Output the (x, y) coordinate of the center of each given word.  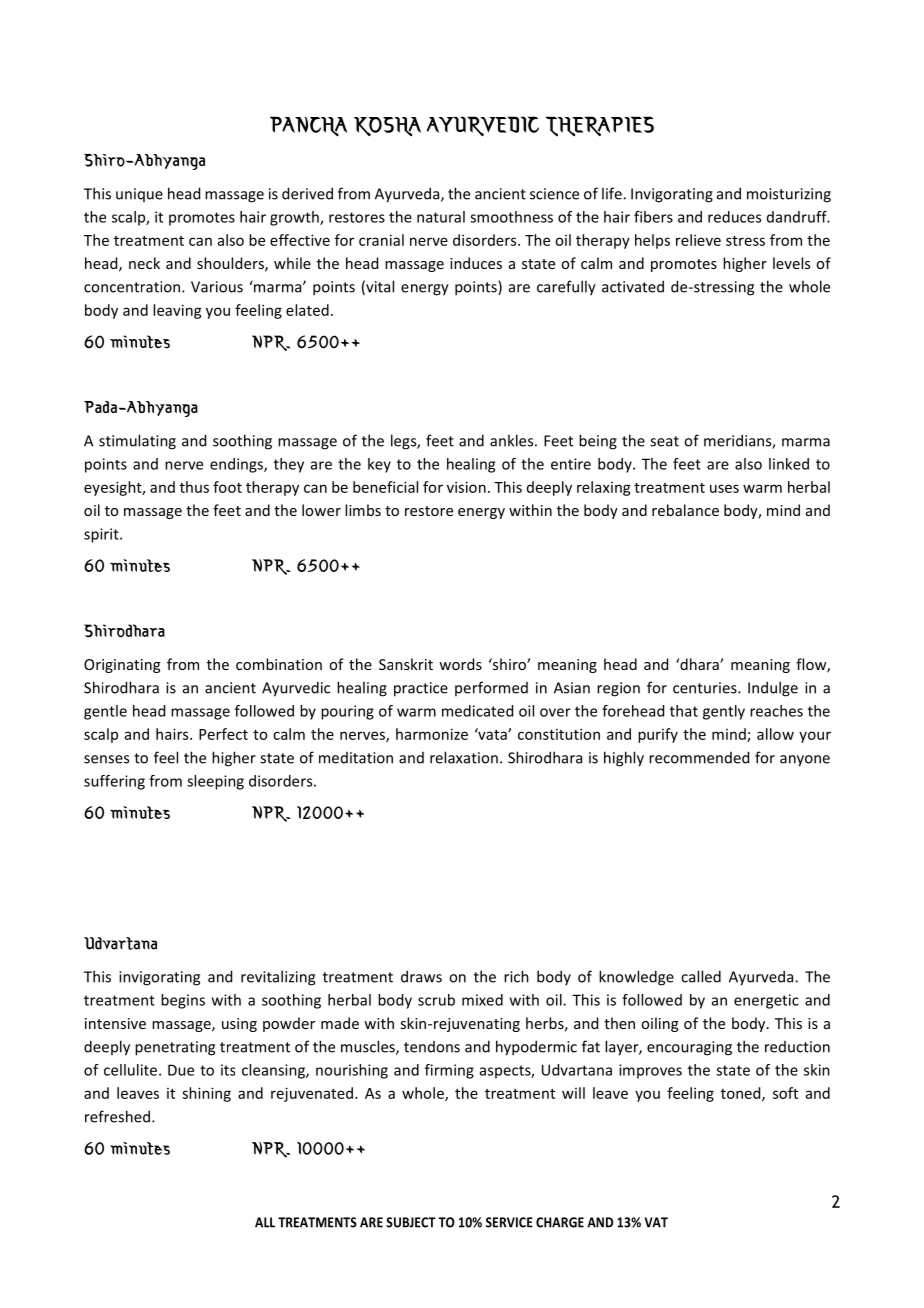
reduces (734, 217)
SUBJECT (410, 1222)
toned (742, 1094)
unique (139, 195)
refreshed (117, 1116)
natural (441, 217)
